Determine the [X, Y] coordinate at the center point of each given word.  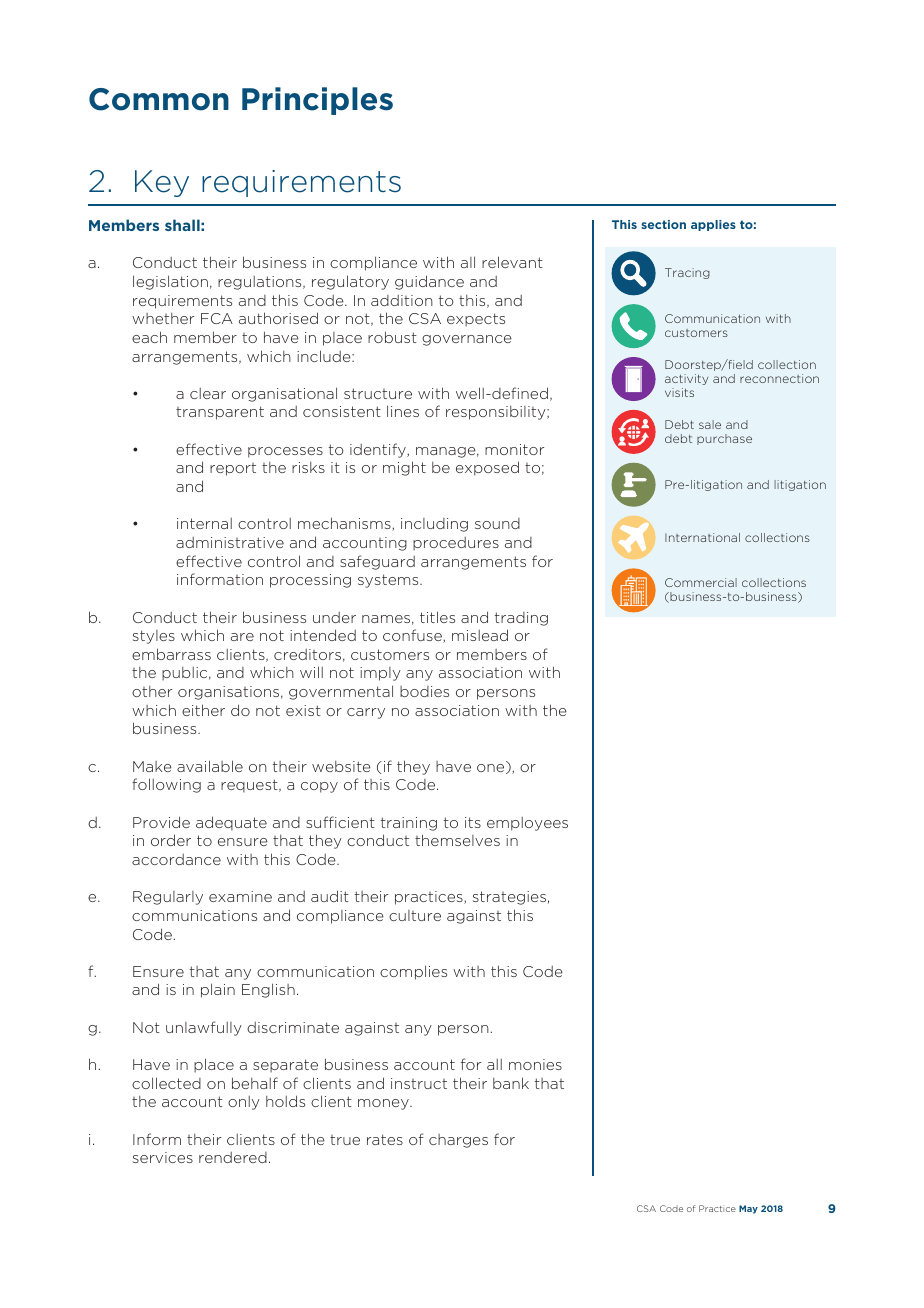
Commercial [701, 582]
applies [713, 225]
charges [458, 1141]
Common [159, 99]
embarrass [171, 654]
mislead [480, 635]
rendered [233, 1157]
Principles [317, 101]
